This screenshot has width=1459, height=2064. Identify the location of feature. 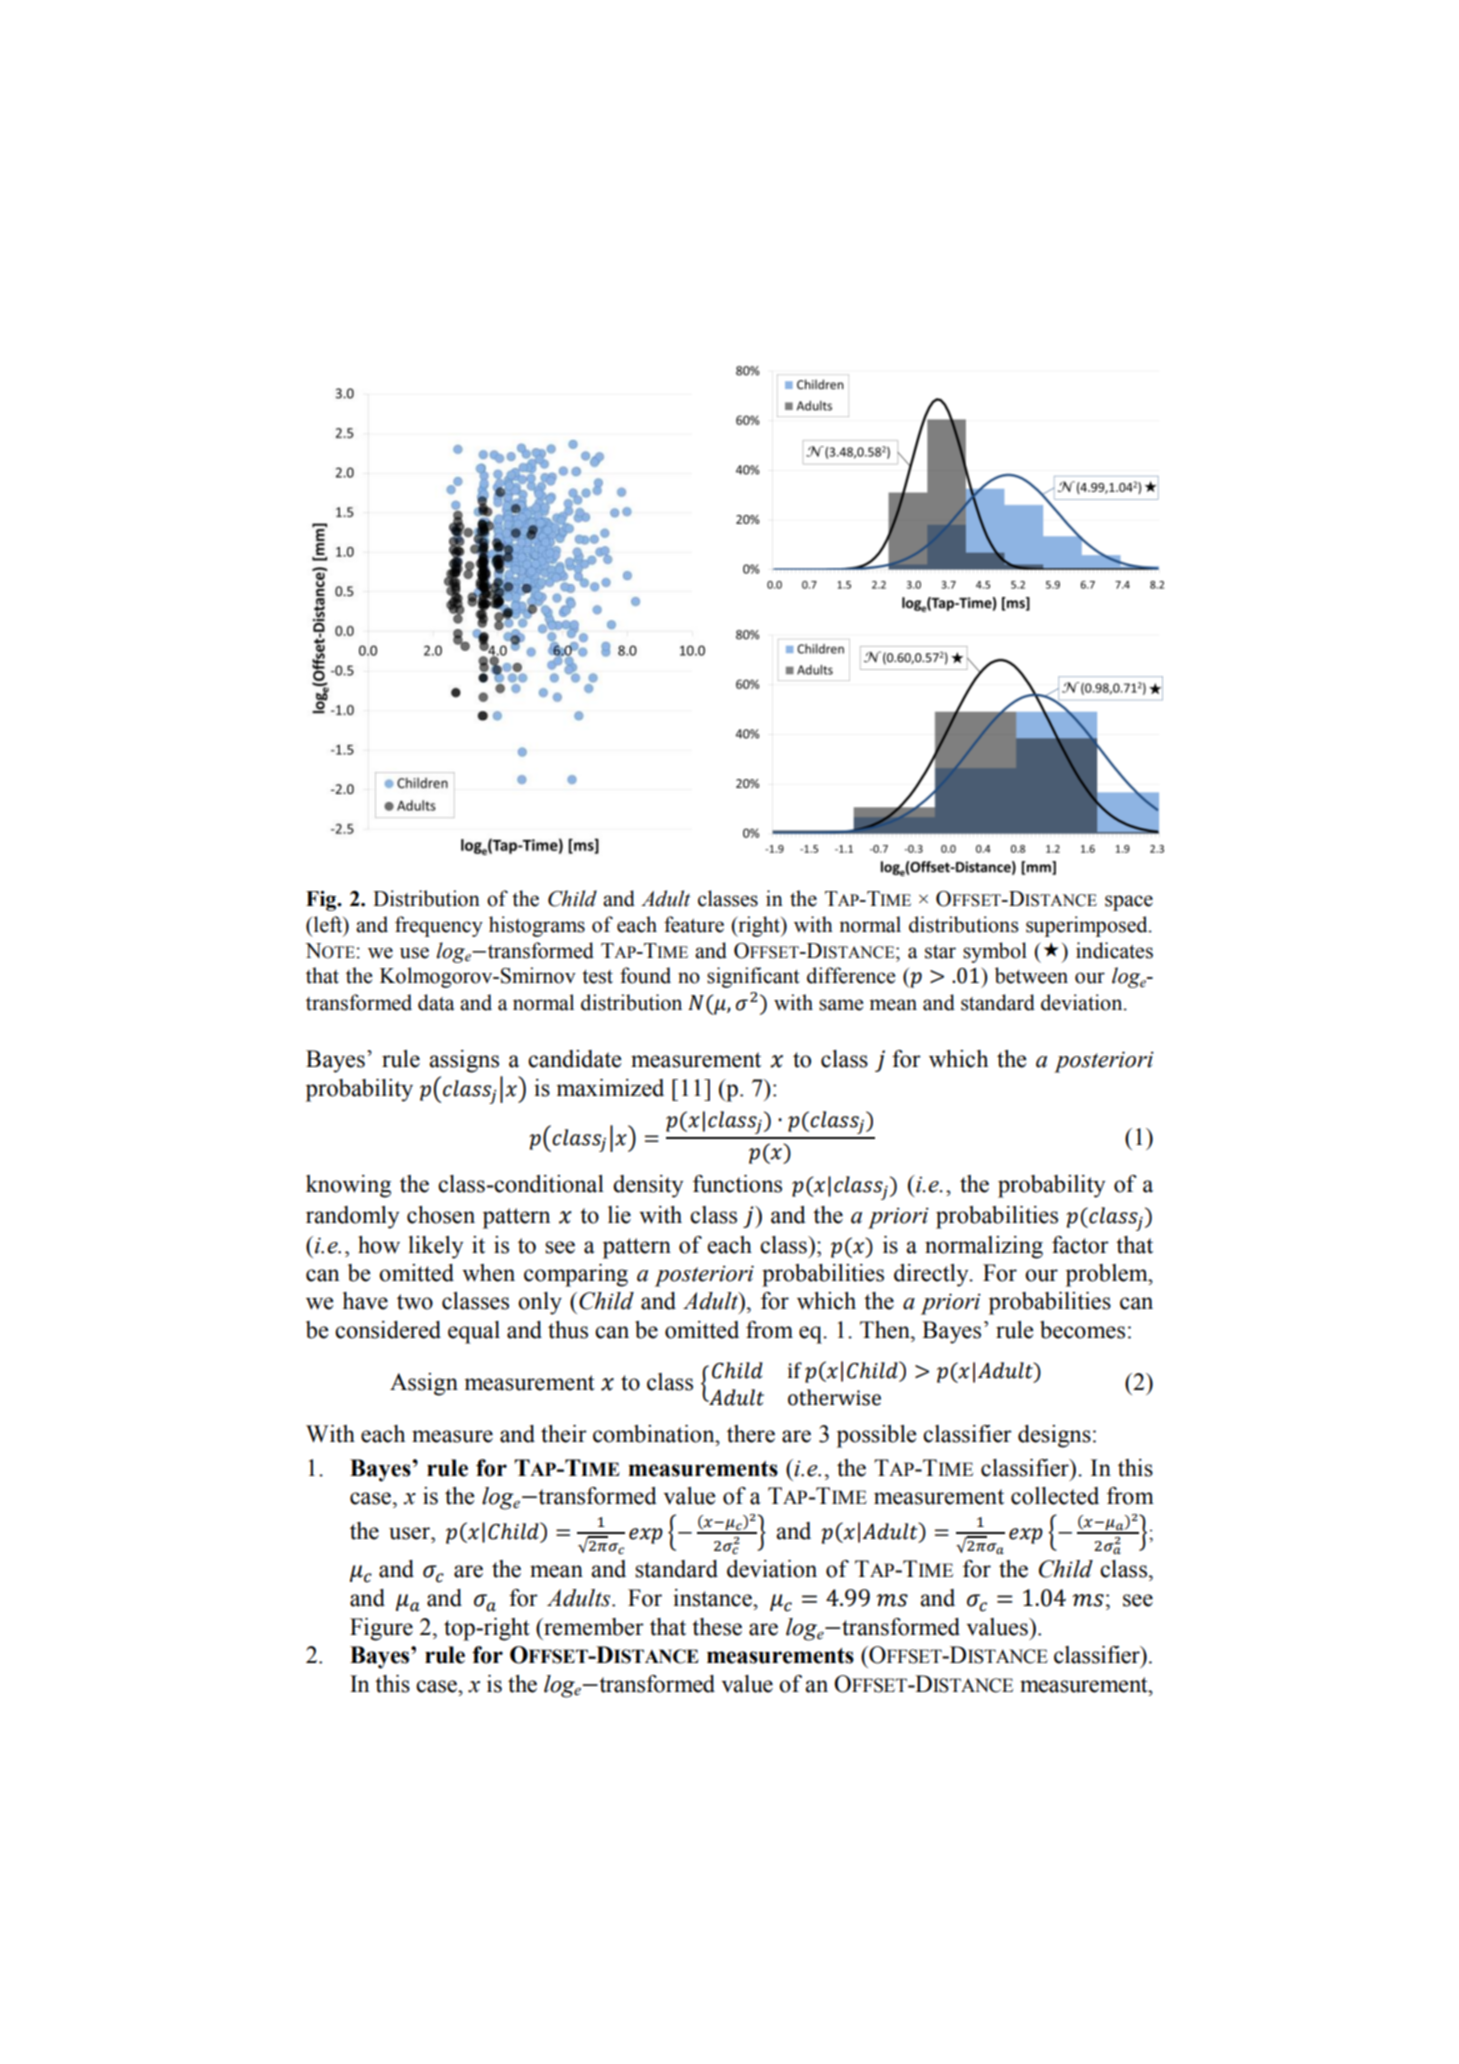
(694, 924).
